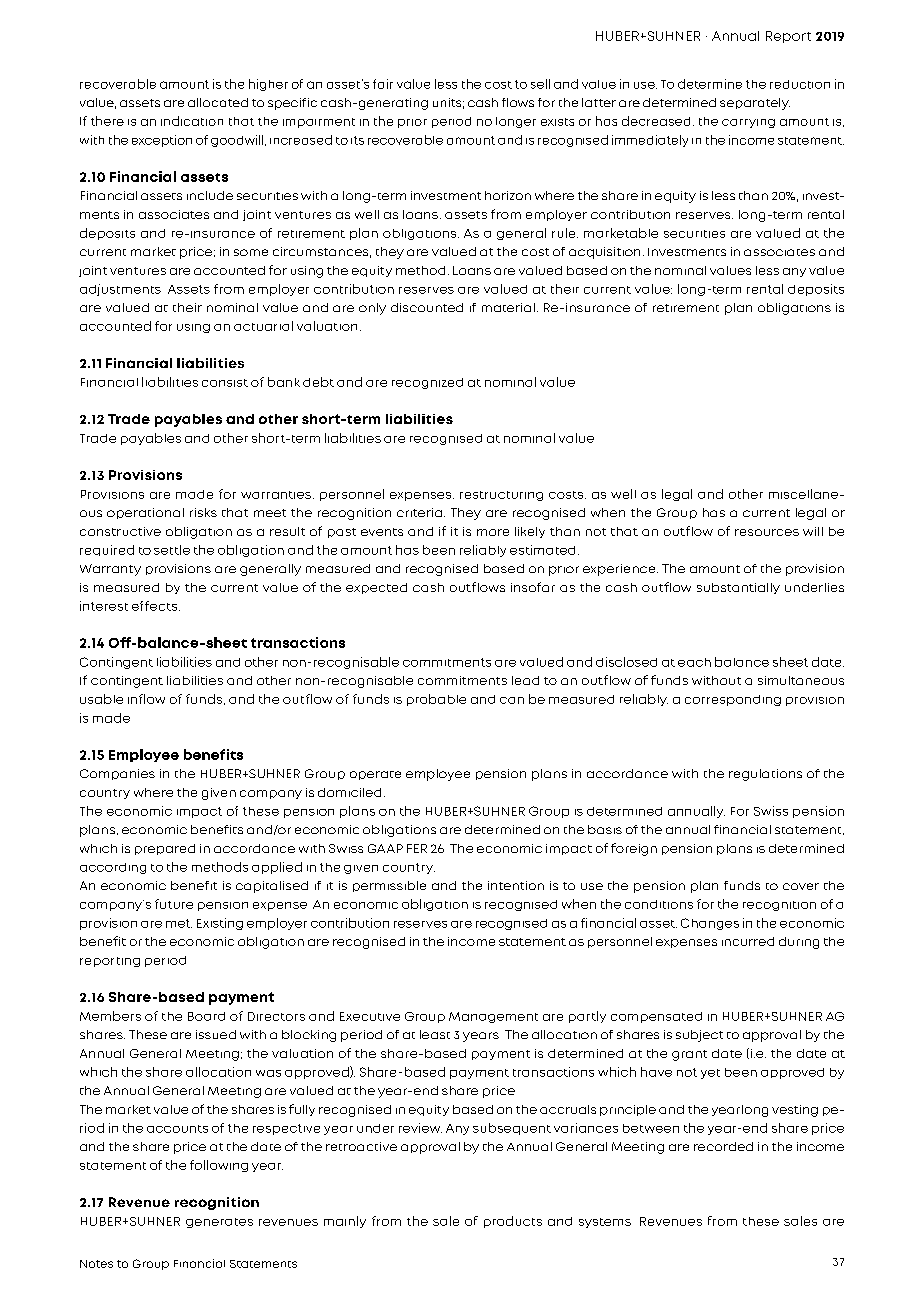  Describe the element at coordinates (767, 532) in the image. I see `resources` at that location.
